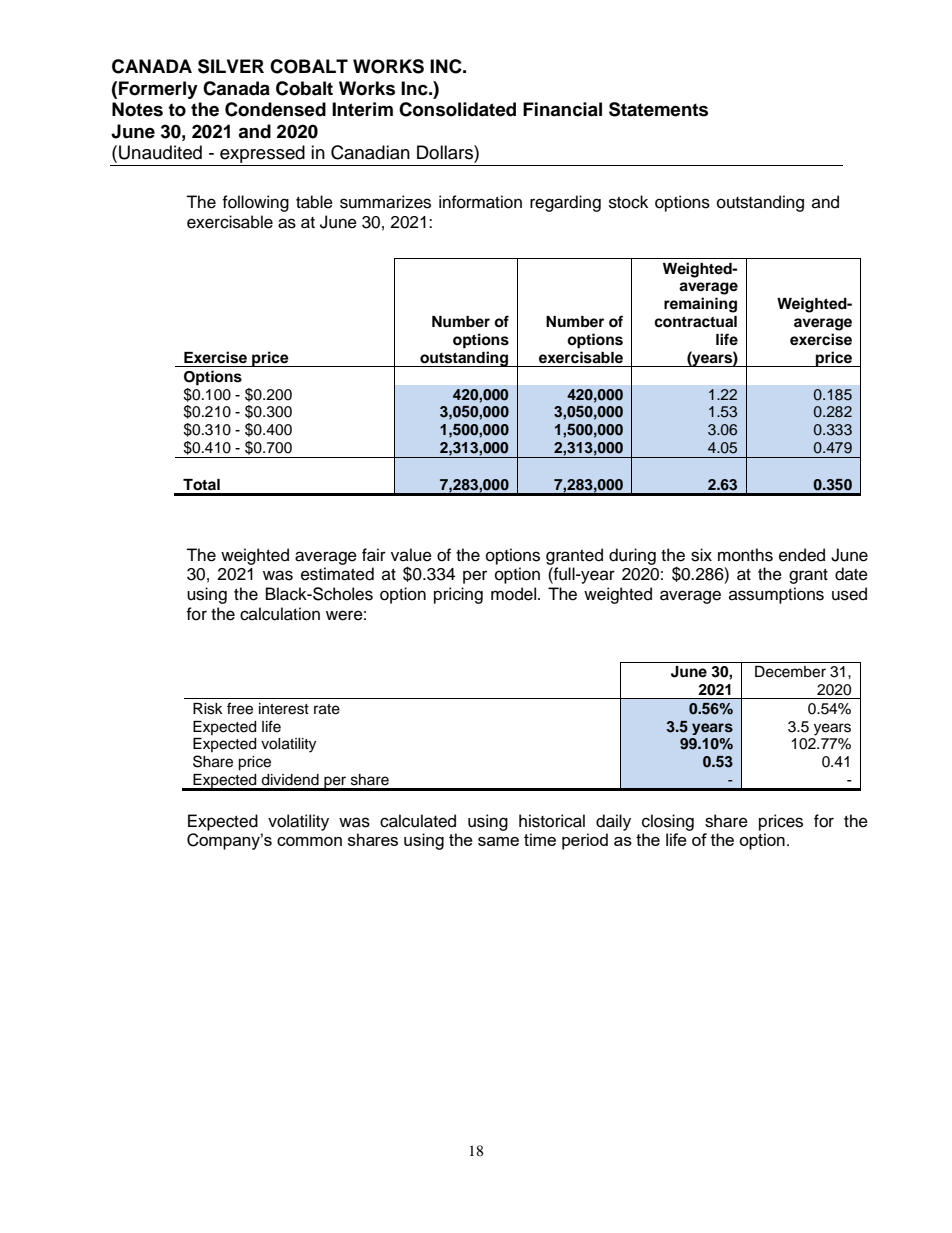  What do you see at coordinates (562, 109) in the screenshot?
I see `Financial` at bounding box center [562, 109].
